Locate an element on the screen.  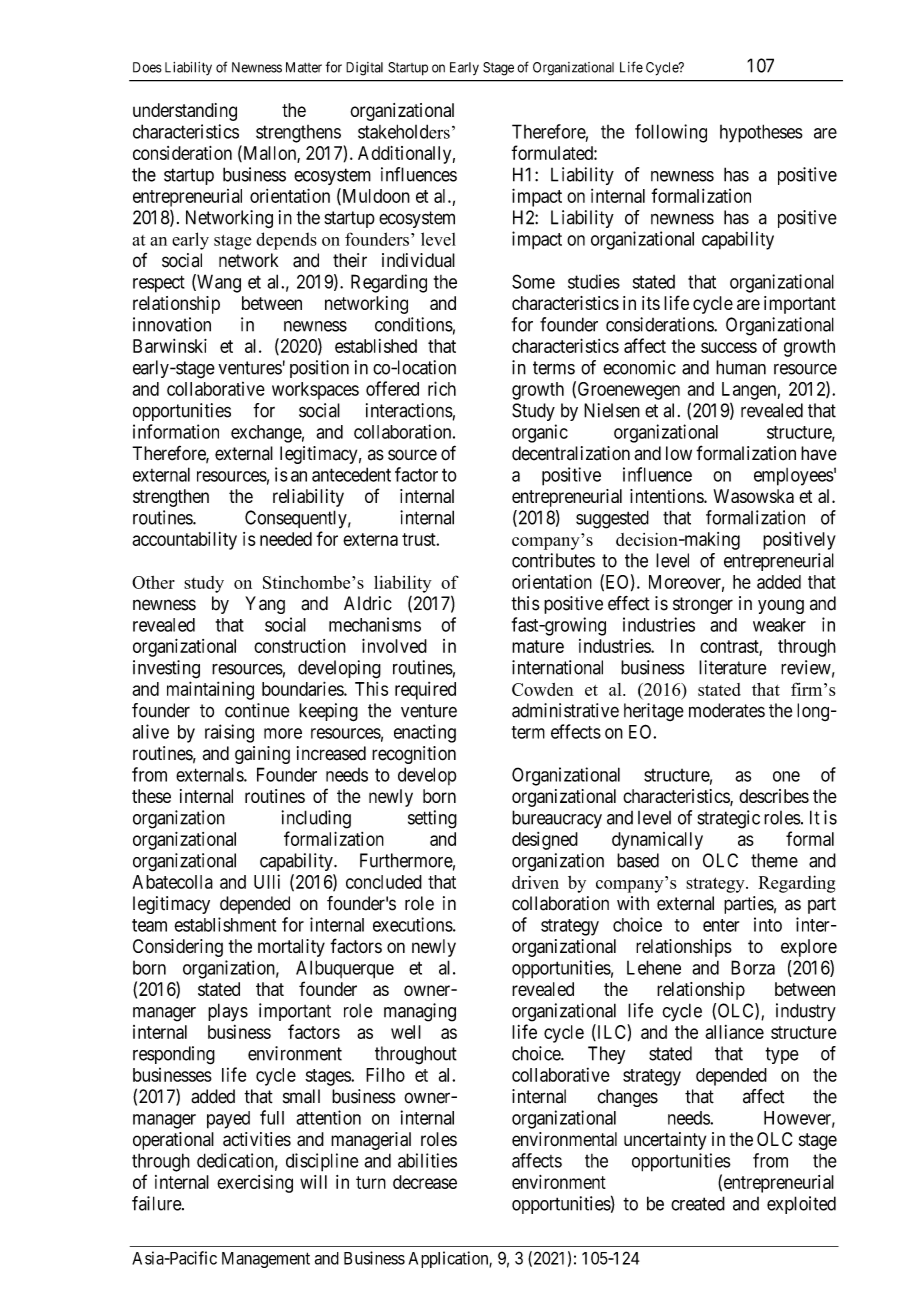
rich is located at coordinates (442, 388).
